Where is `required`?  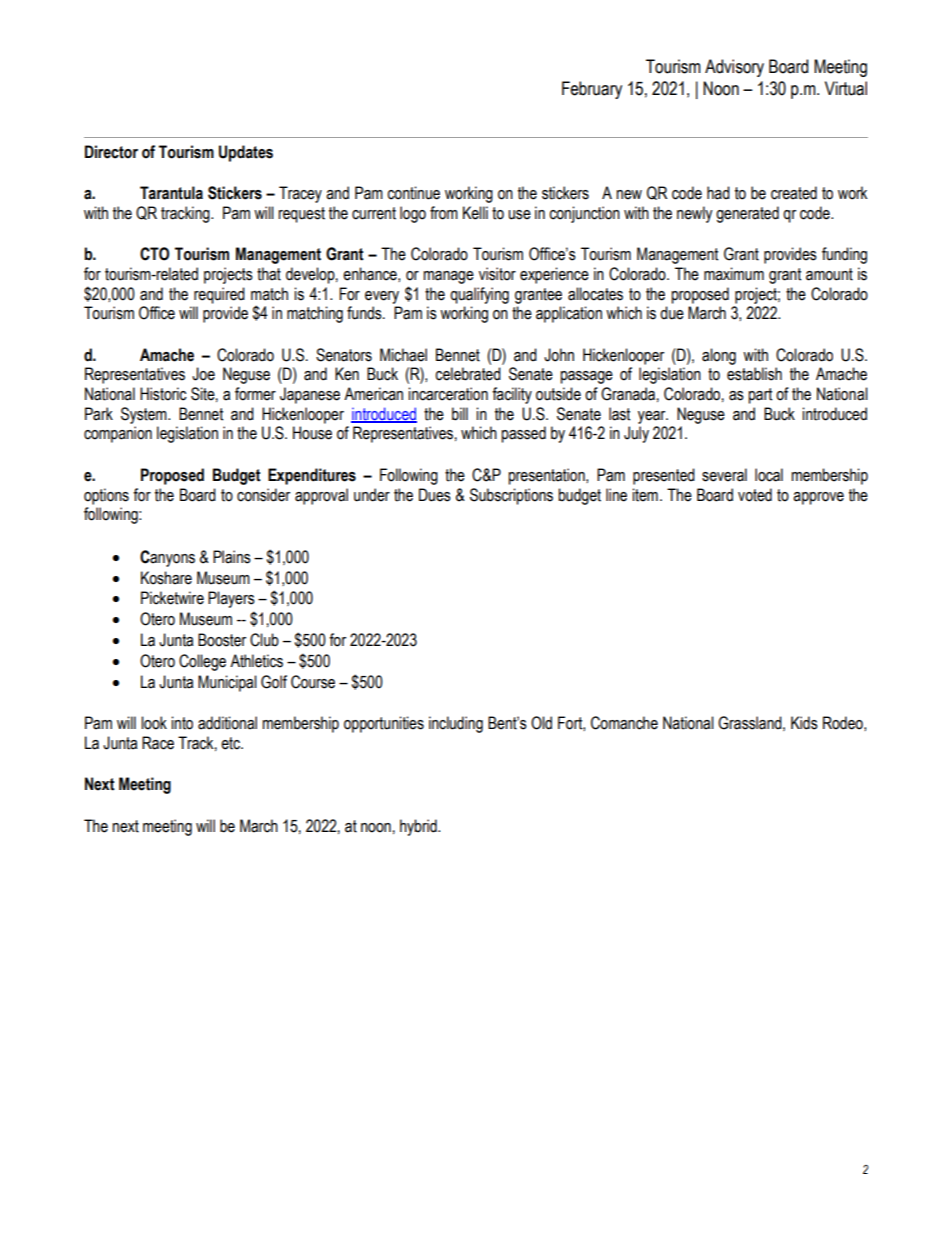
required is located at coordinates (219, 295).
